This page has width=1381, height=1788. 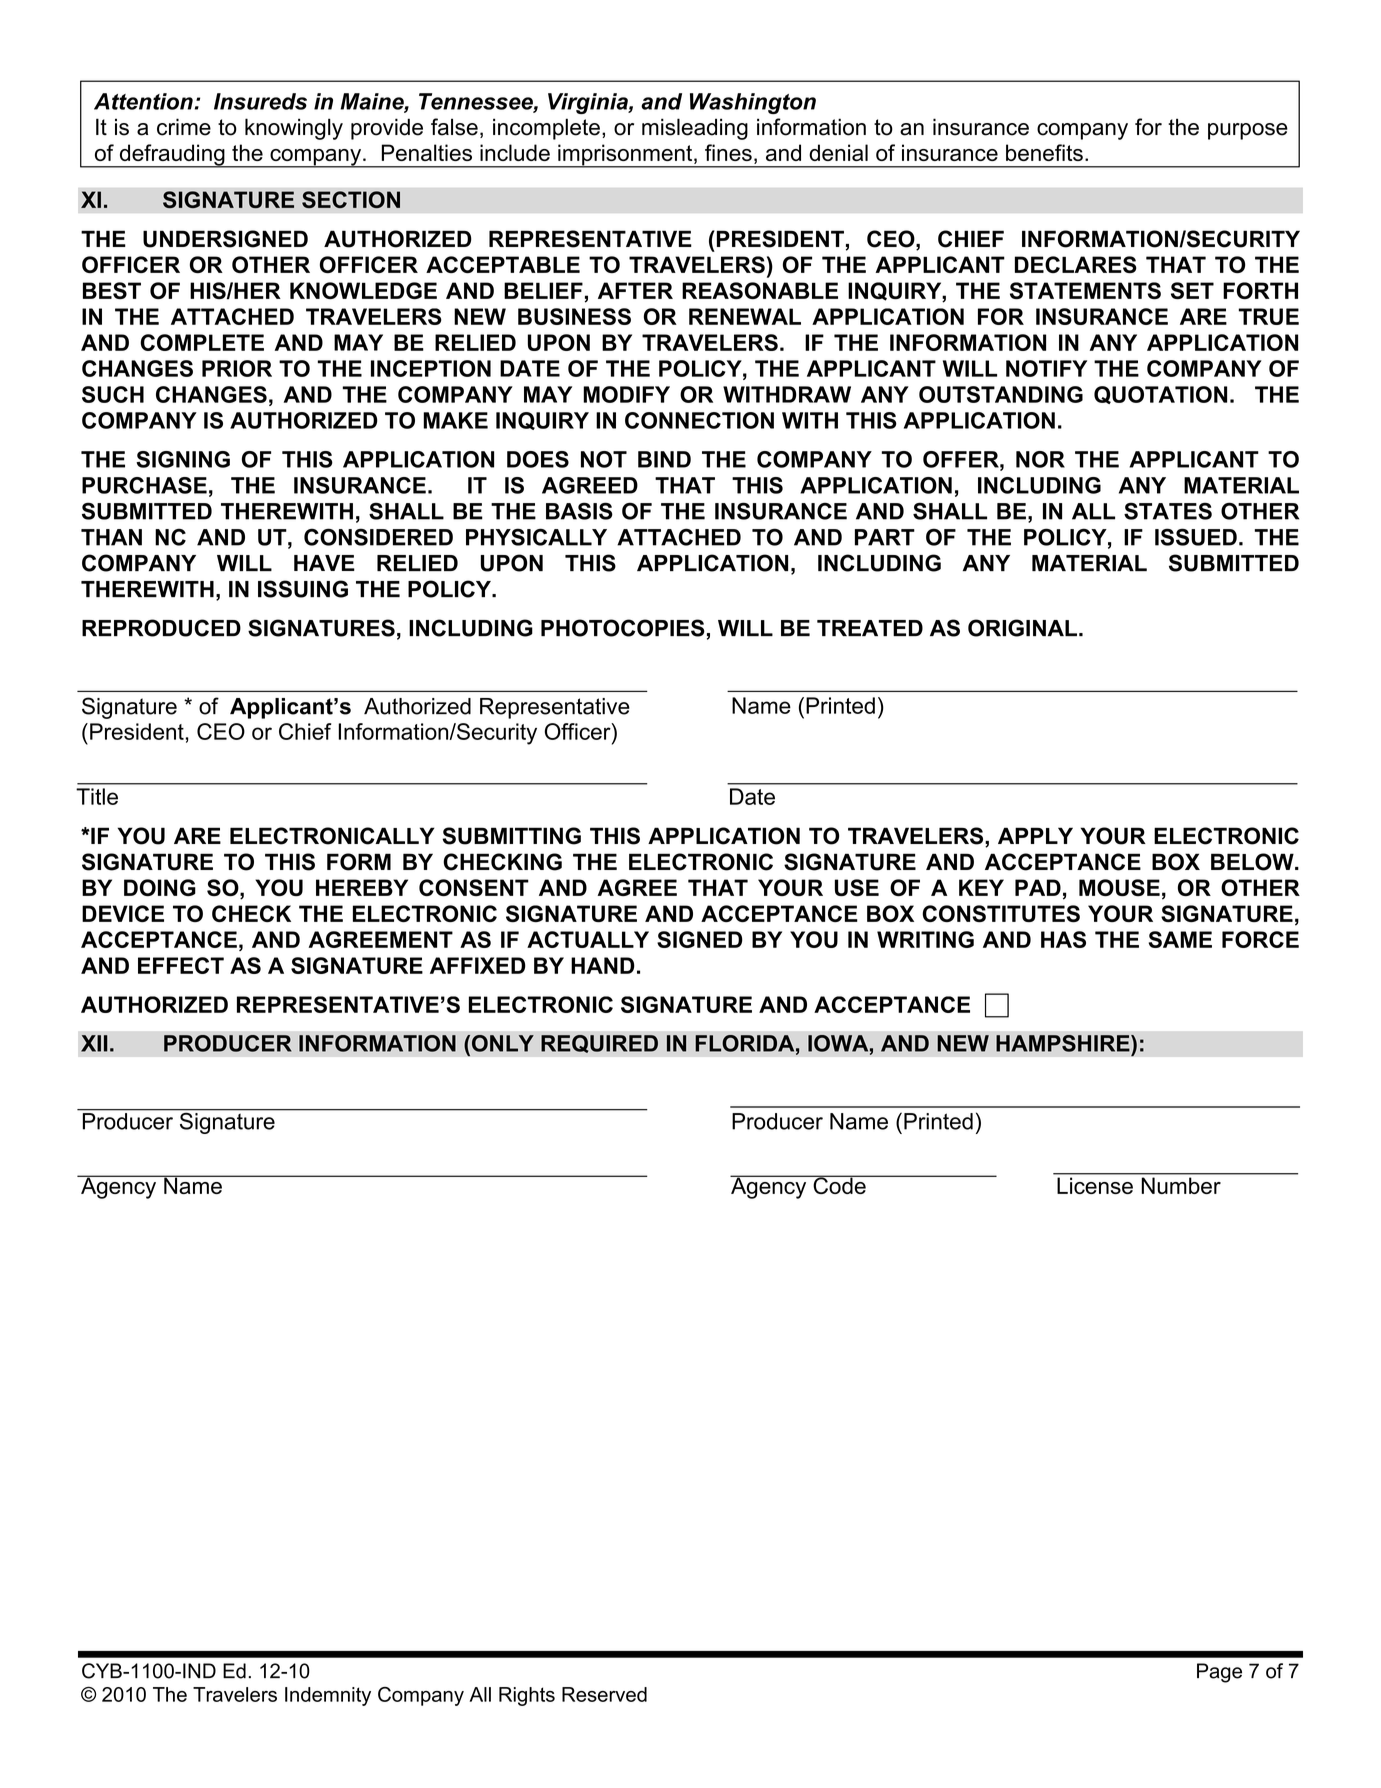 What do you see at coordinates (1119, 887) in the page?
I see `MOUSE` at bounding box center [1119, 887].
